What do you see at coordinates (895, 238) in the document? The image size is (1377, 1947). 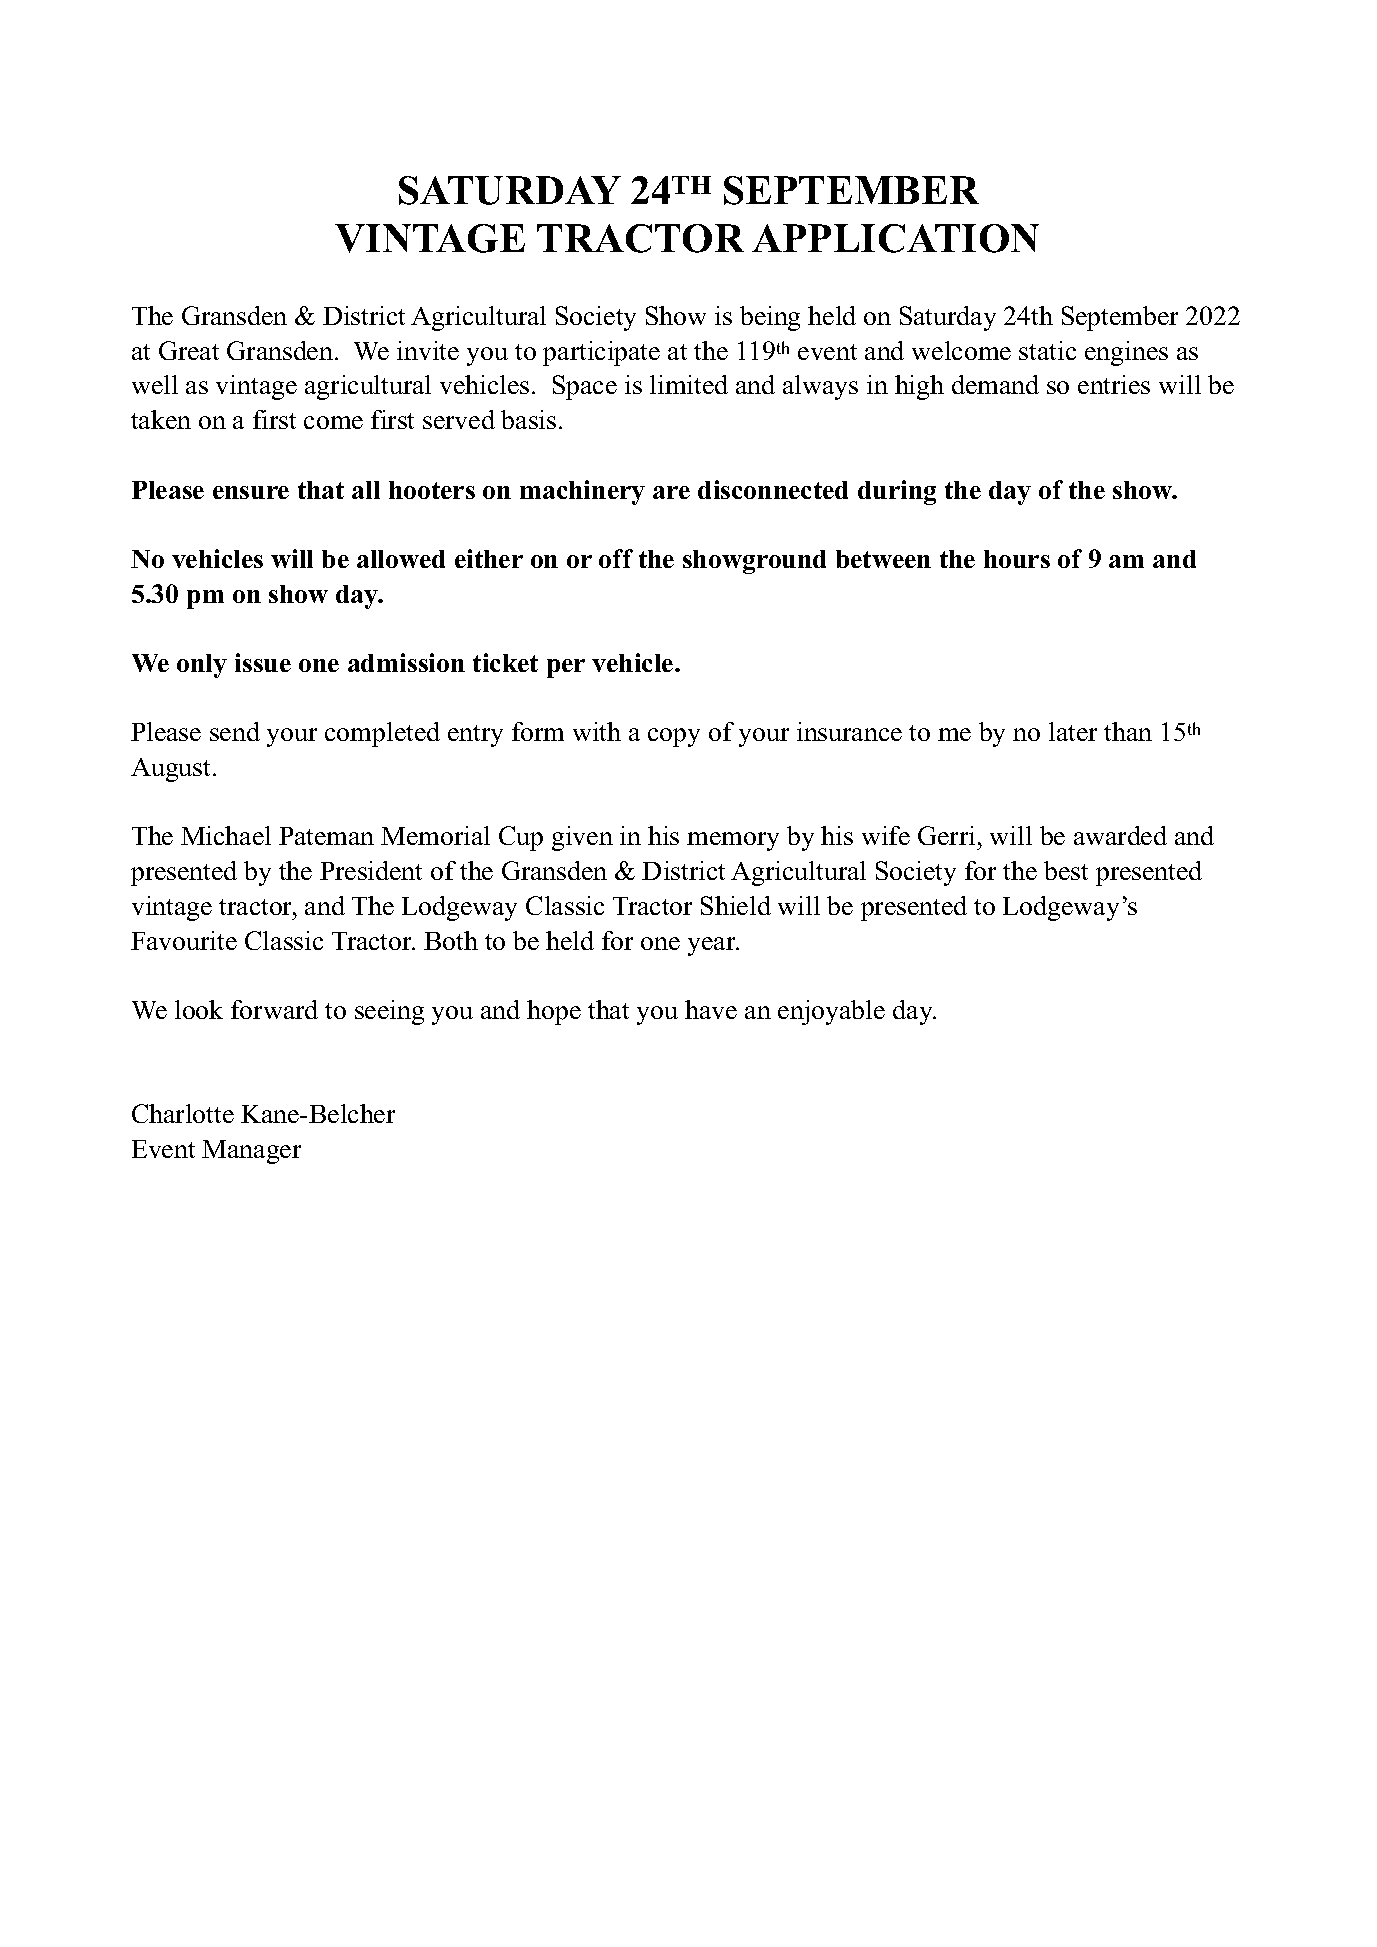 I see `APPLICATION` at bounding box center [895, 238].
